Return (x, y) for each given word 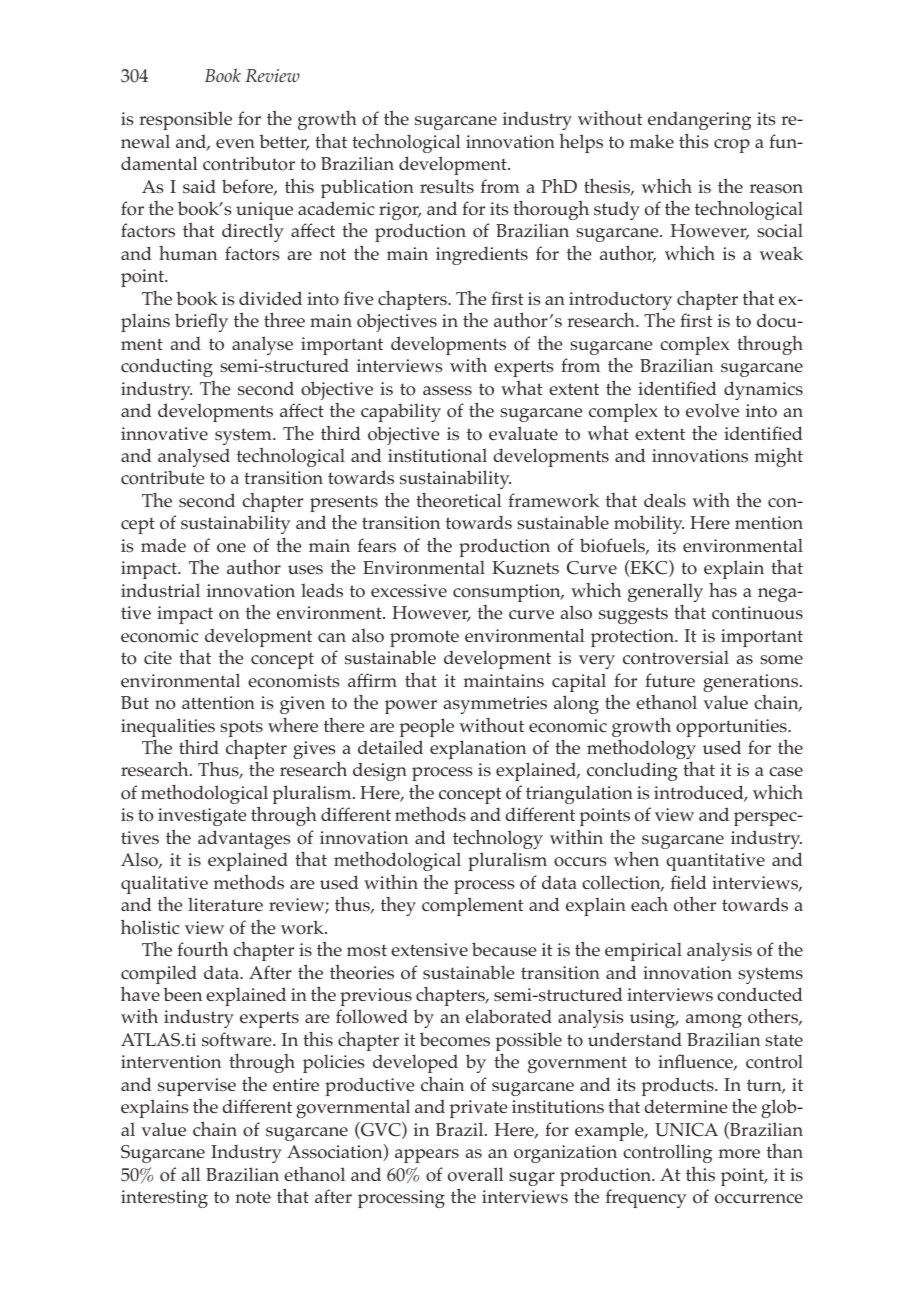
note (253, 1197)
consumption (508, 593)
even (235, 143)
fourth (202, 949)
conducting (167, 367)
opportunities (732, 729)
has (723, 590)
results (447, 186)
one (231, 548)
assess (447, 391)
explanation (478, 749)
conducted (760, 994)
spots (241, 730)
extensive (429, 949)
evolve (712, 410)
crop (732, 146)
